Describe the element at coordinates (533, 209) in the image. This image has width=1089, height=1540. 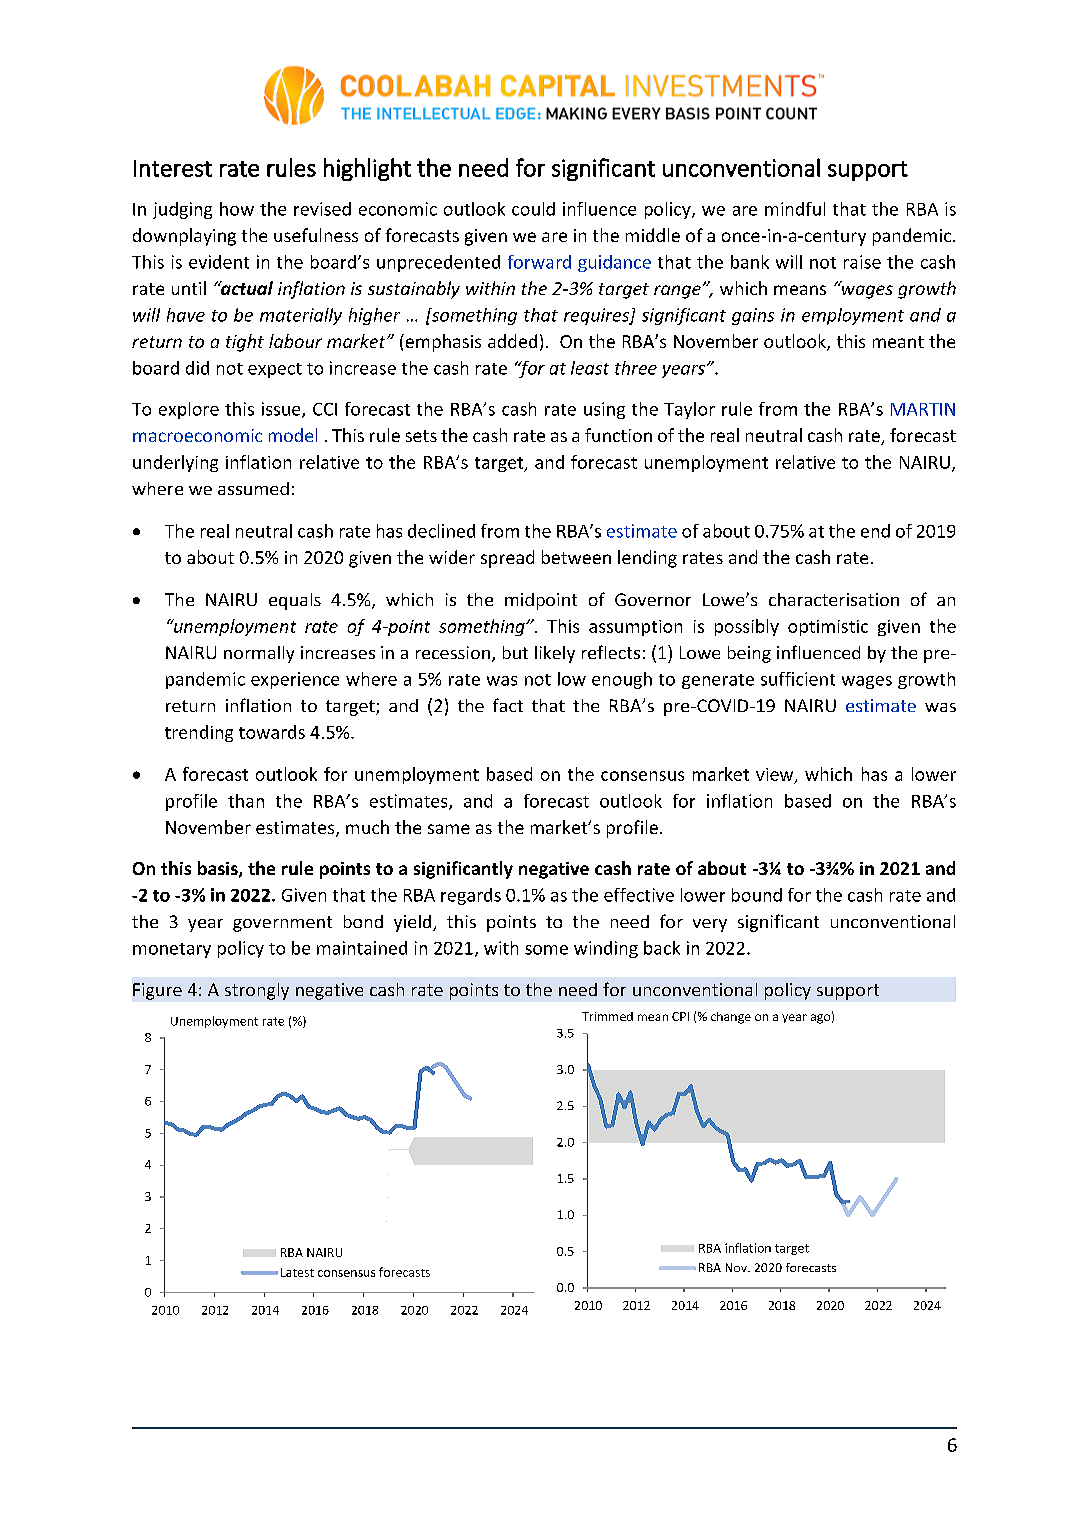
I see `could` at that location.
